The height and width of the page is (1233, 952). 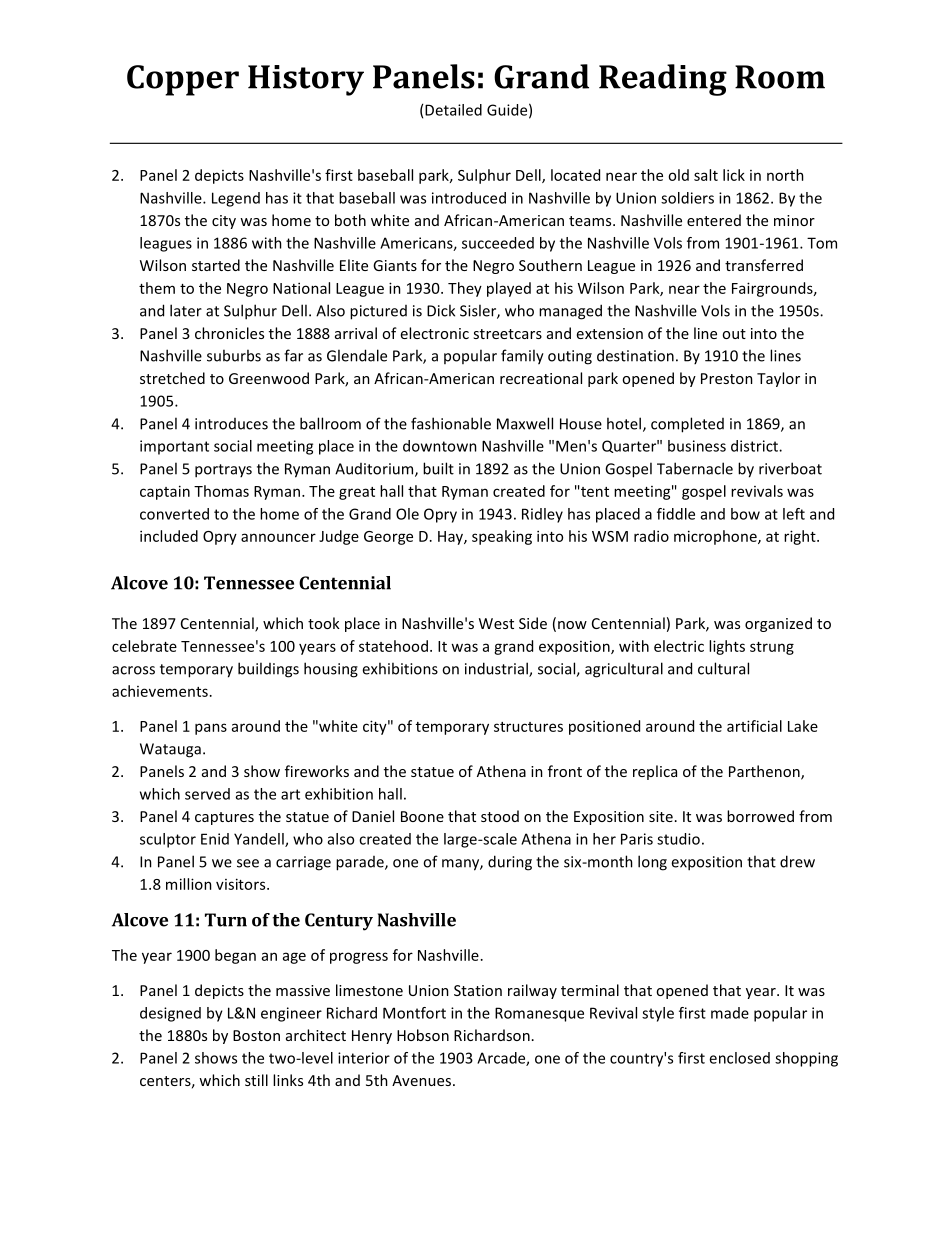 I want to click on microphone, so click(x=716, y=537).
